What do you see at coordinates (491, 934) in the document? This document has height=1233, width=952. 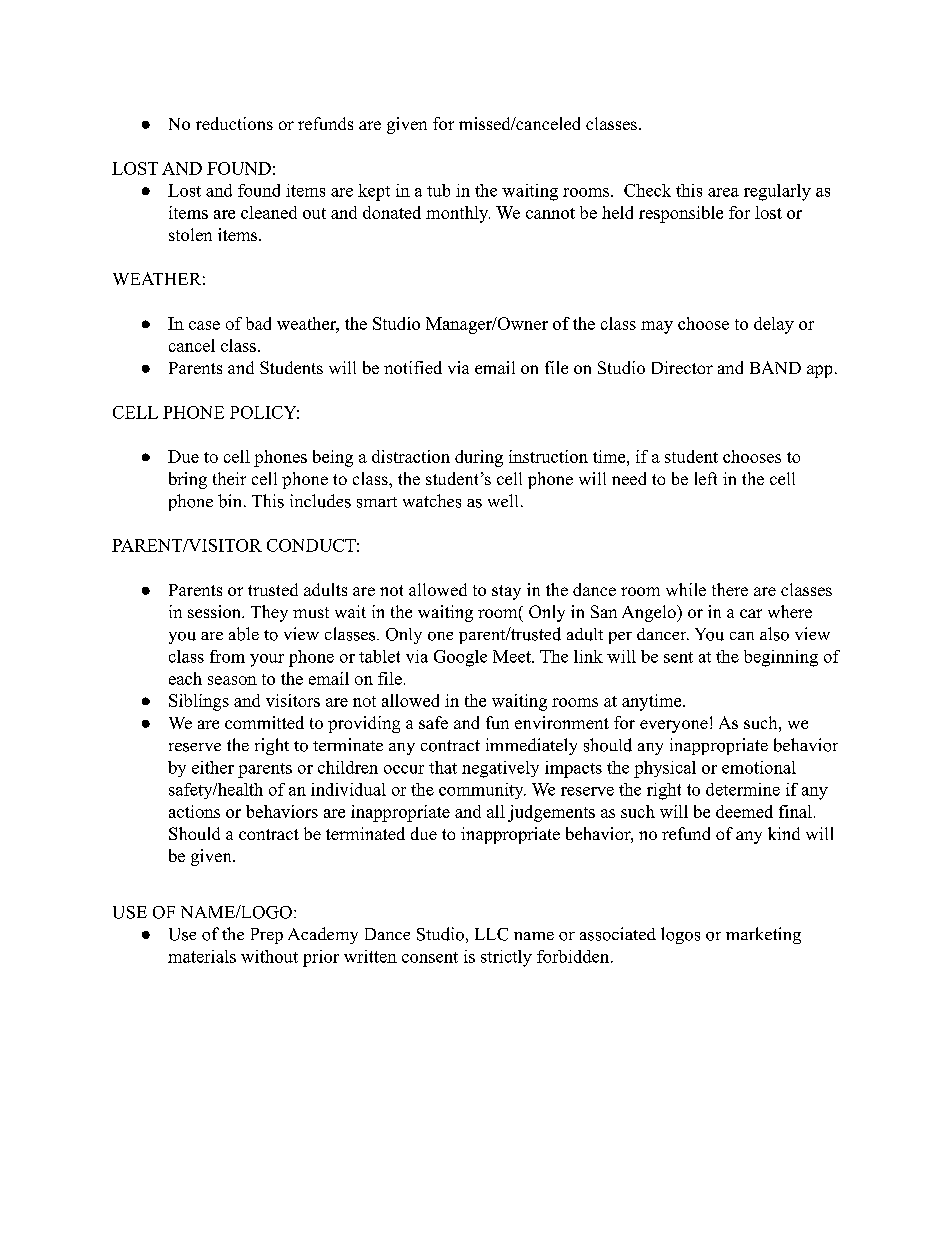 I see `LLC` at bounding box center [491, 934].
